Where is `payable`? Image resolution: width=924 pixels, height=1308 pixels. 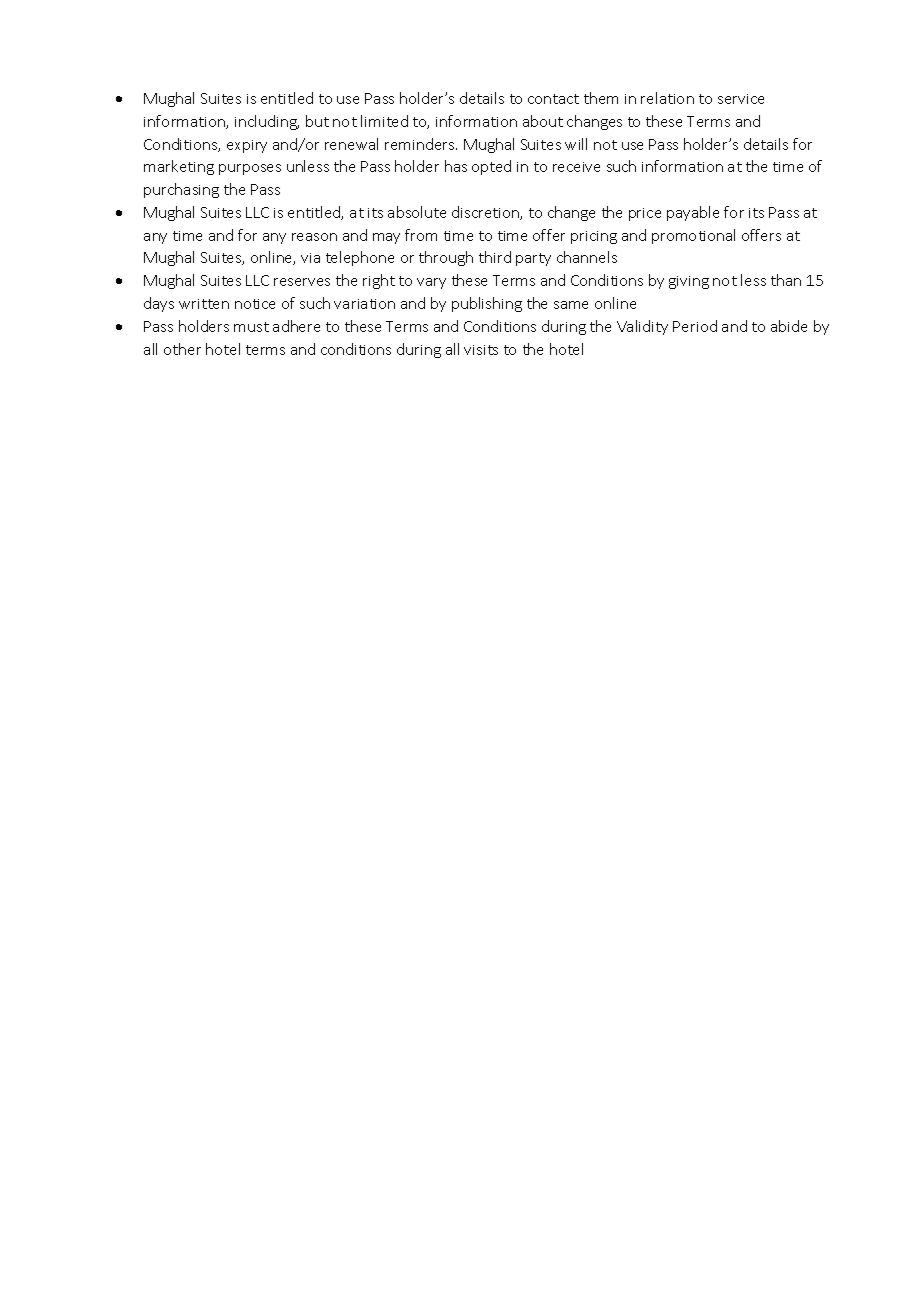 payable is located at coordinates (693, 213).
